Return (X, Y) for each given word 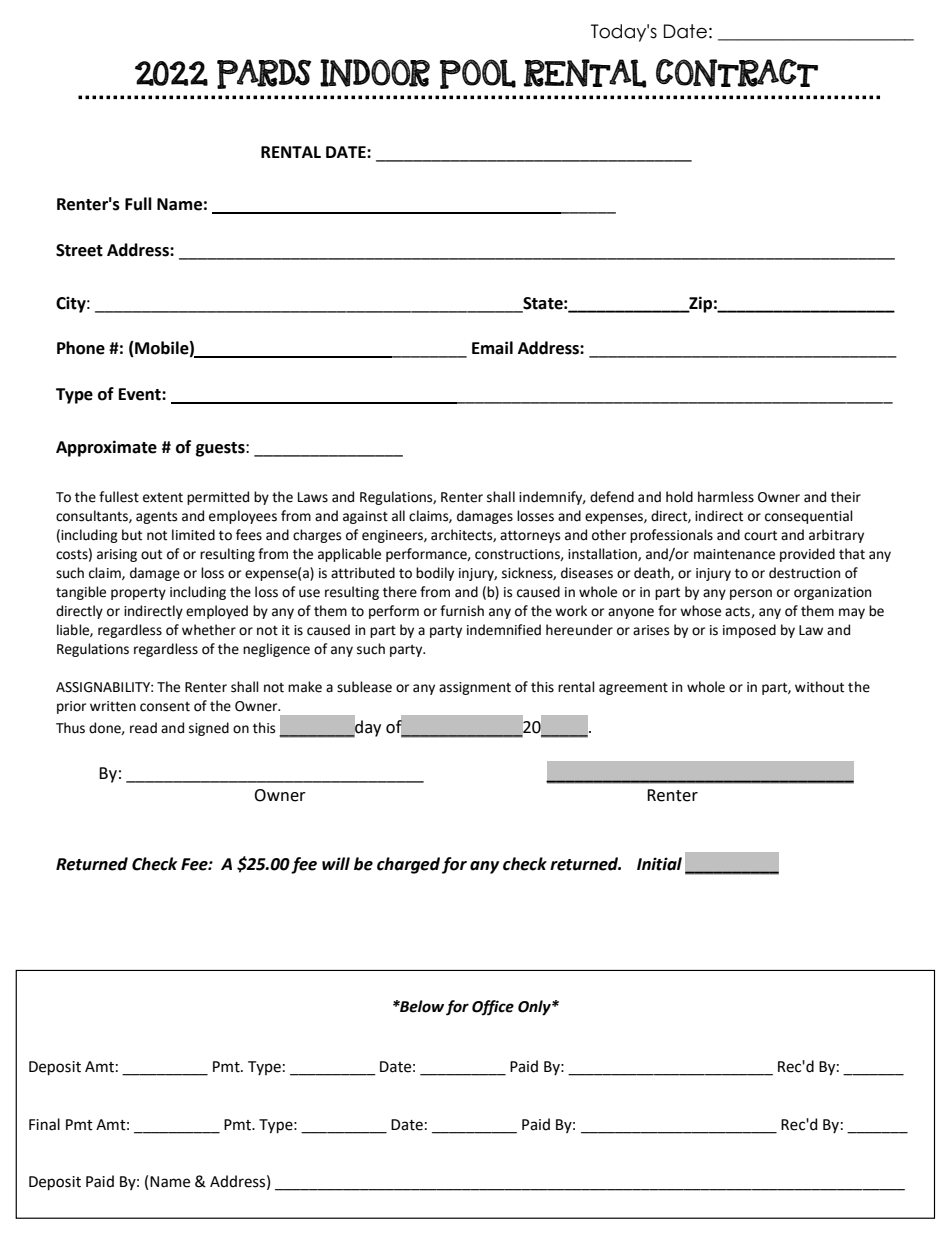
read (143, 728)
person (751, 594)
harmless (726, 497)
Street (79, 250)
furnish (462, 611)
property (138, 593)
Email (492, 348)
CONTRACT (737, 73)
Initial (659, 864)
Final (44, 1124)
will (336, 863)
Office (493, 1008)
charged (408, 865)
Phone (81, 348)
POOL (478, 74)
